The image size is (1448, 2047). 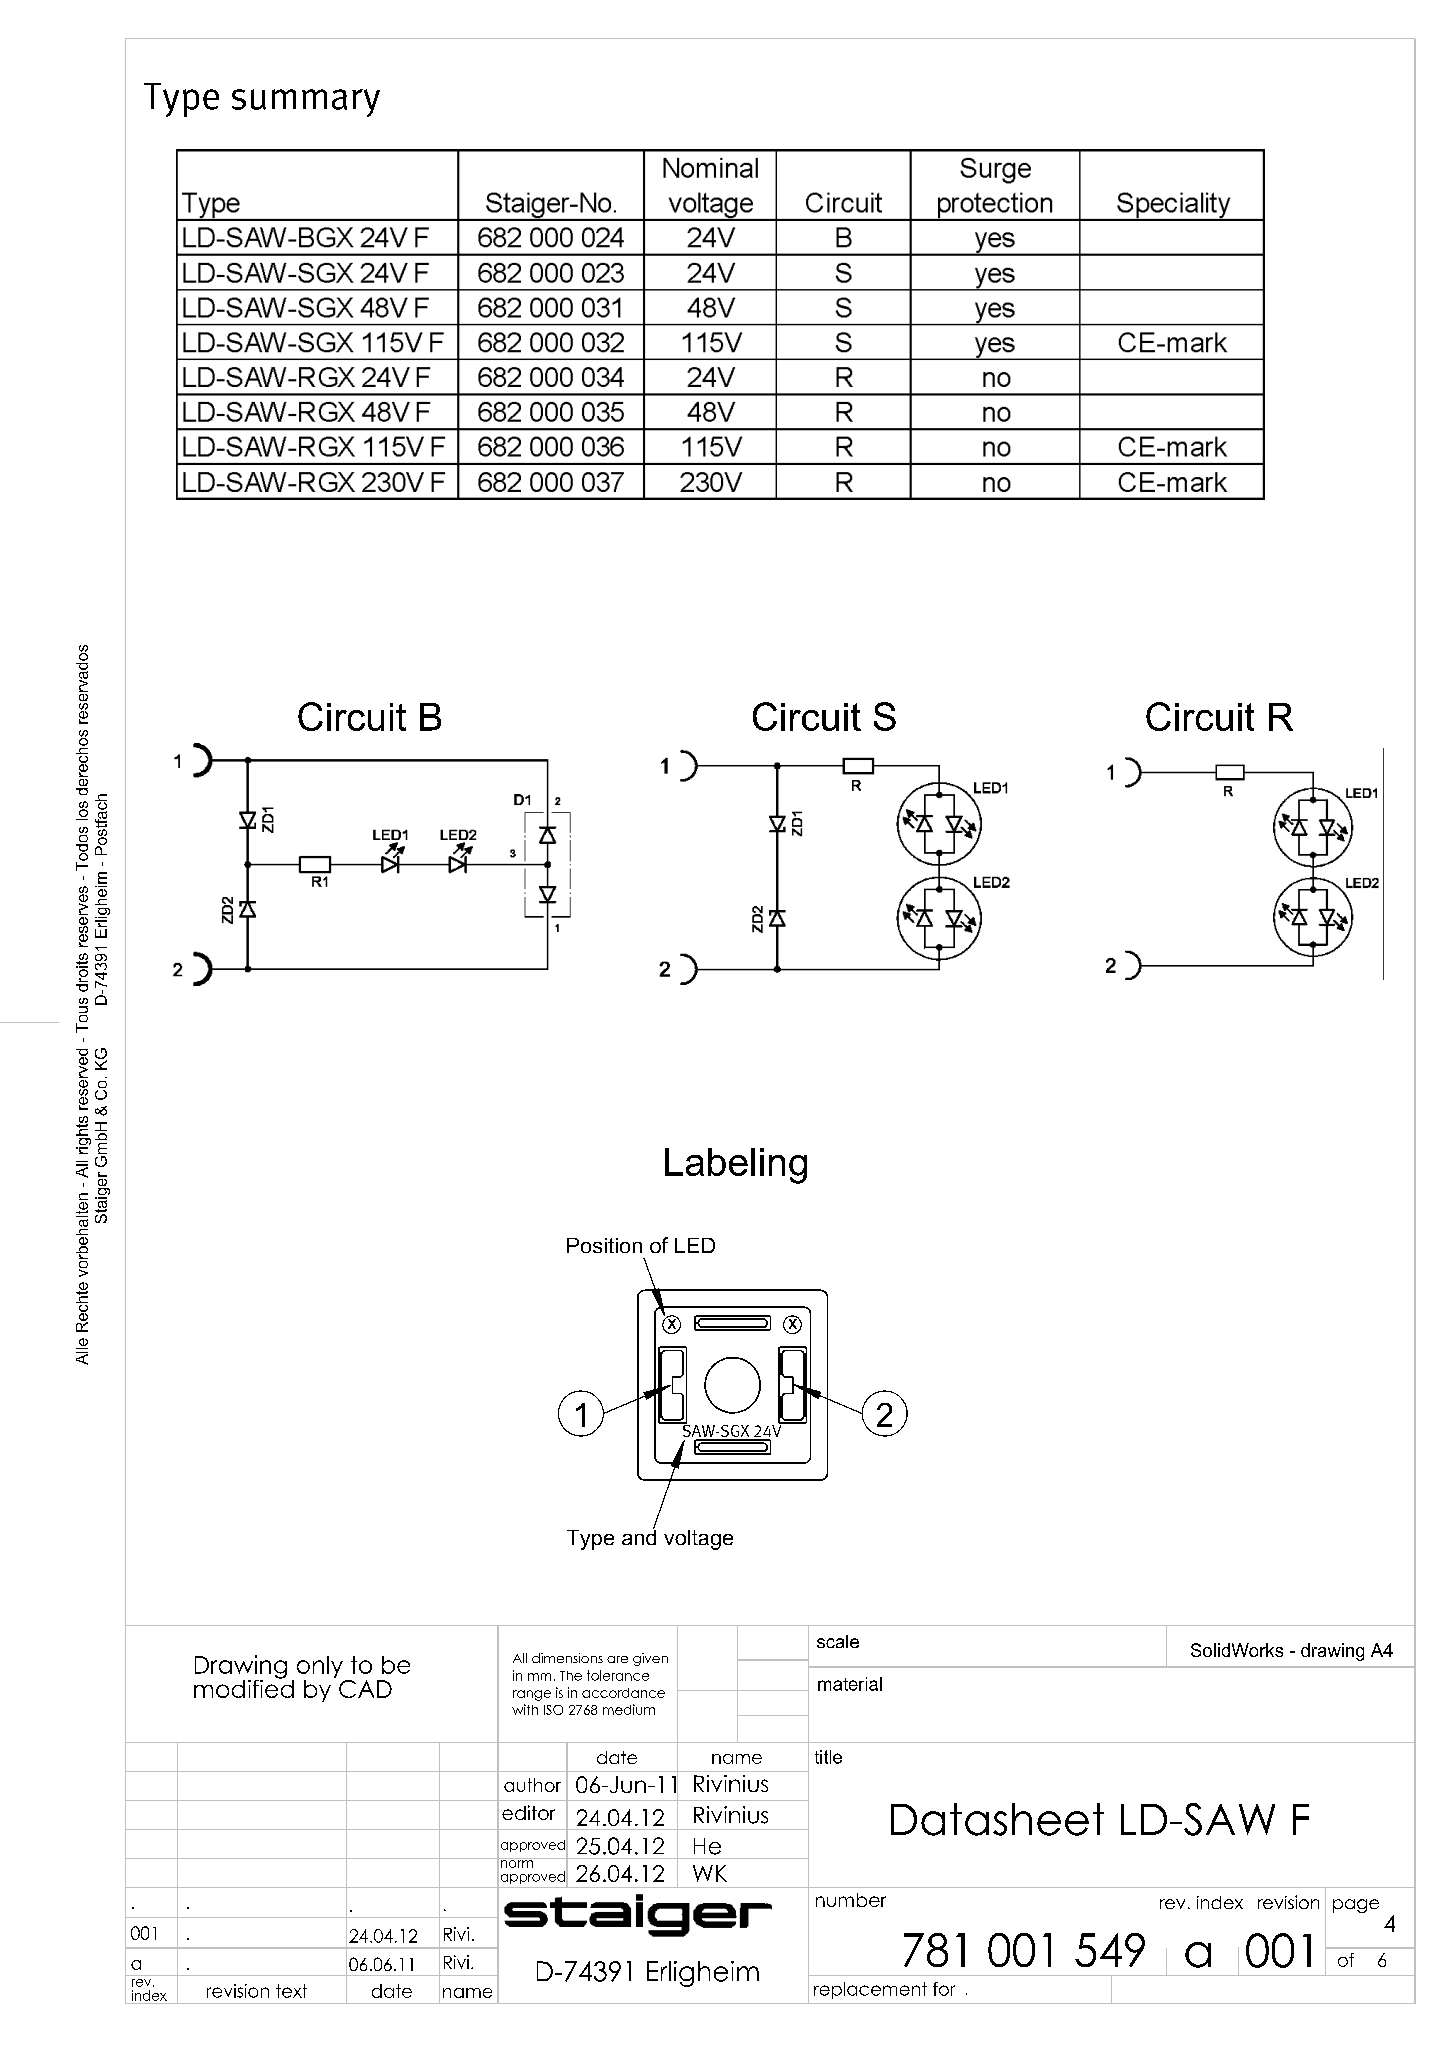 I want to click on page, so click(x=1356, y=1906).
